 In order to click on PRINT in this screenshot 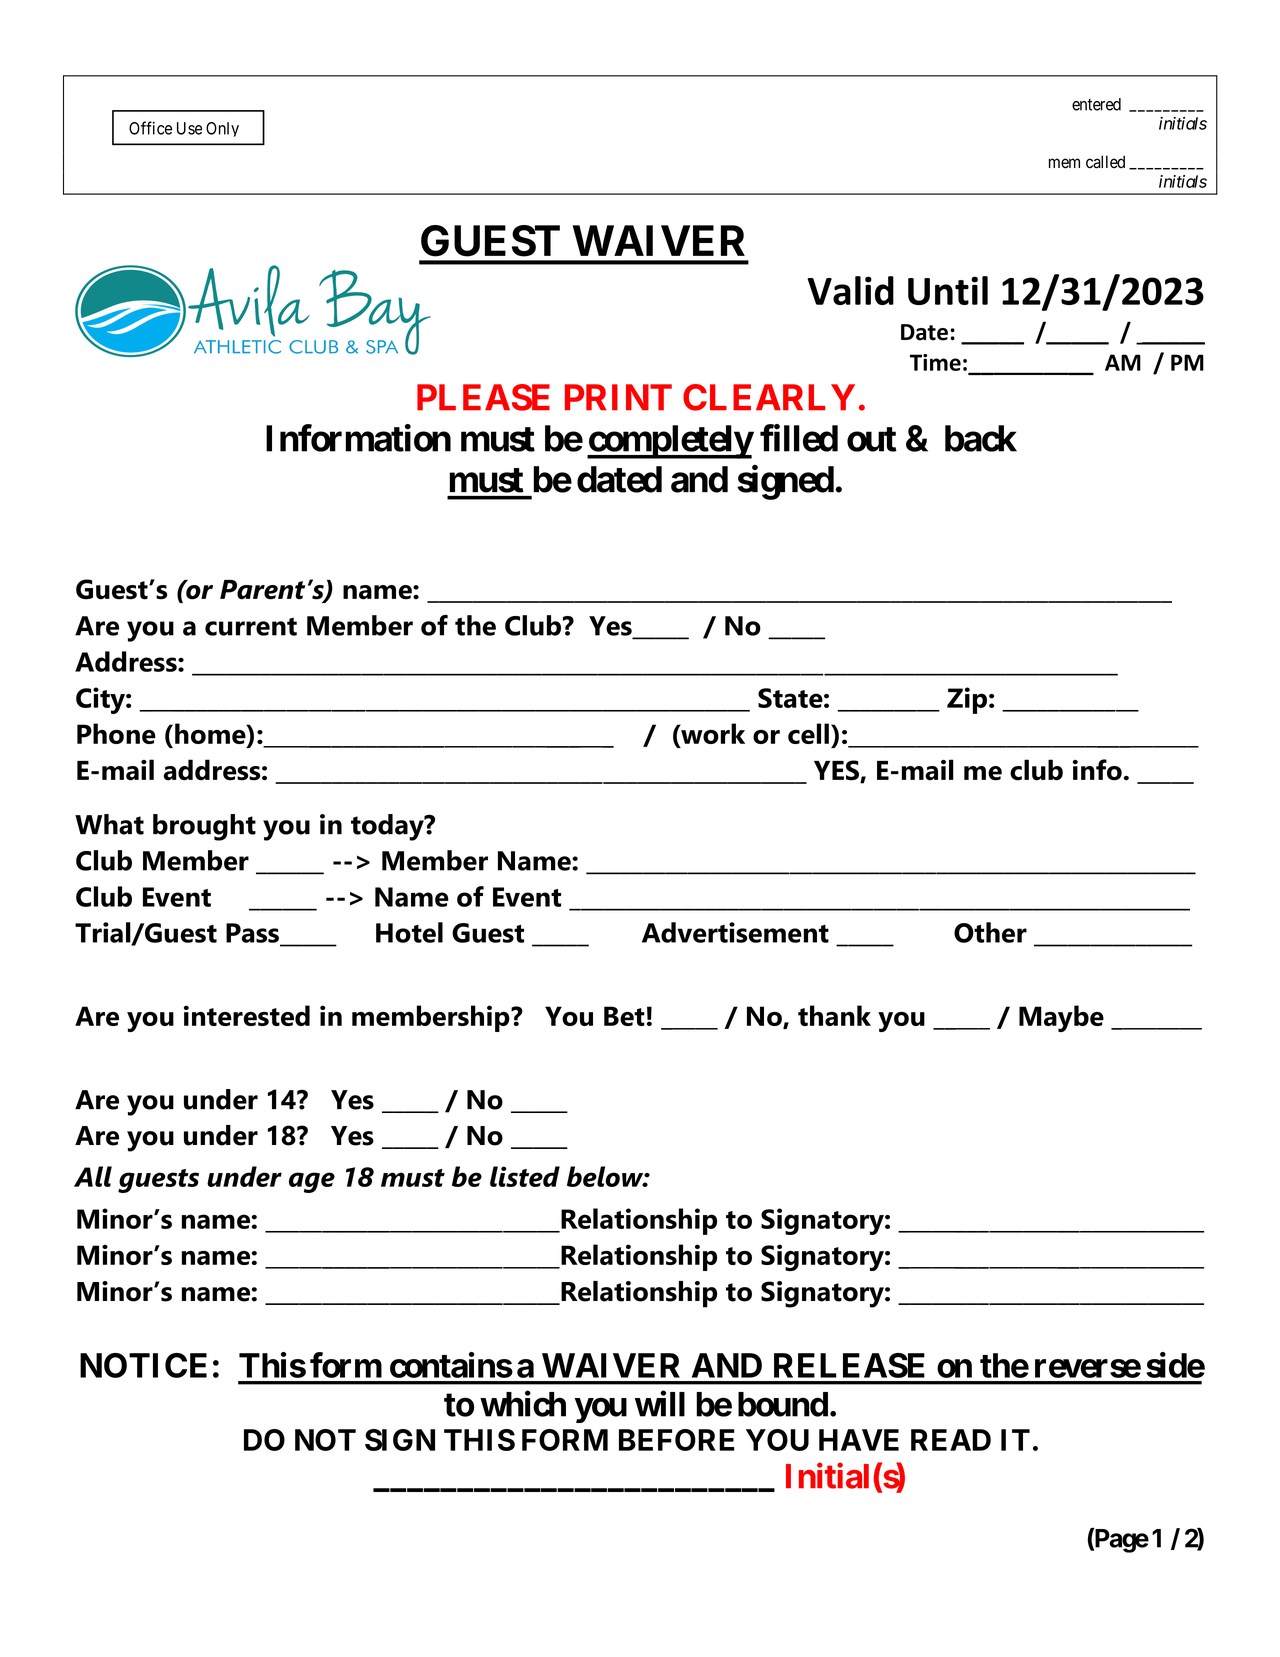, I will do `click(618, 397)`.
